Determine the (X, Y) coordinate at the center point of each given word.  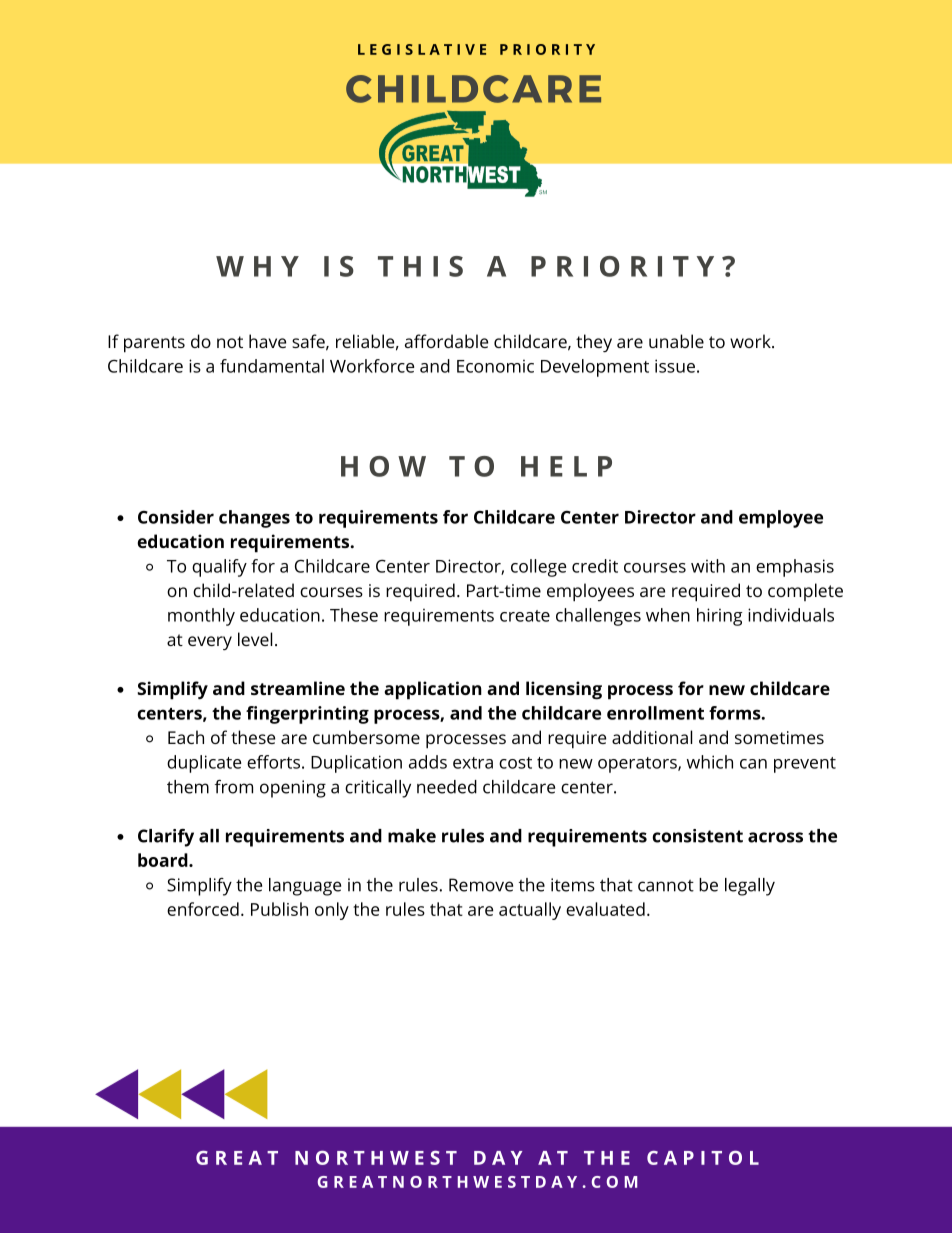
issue (675, 366)
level (255, 639)
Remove (481, 885)
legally (750, 887)
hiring (719, 617)
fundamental (272, 366)
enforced (203, 909)
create (525, 616)
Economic (495, 366)
